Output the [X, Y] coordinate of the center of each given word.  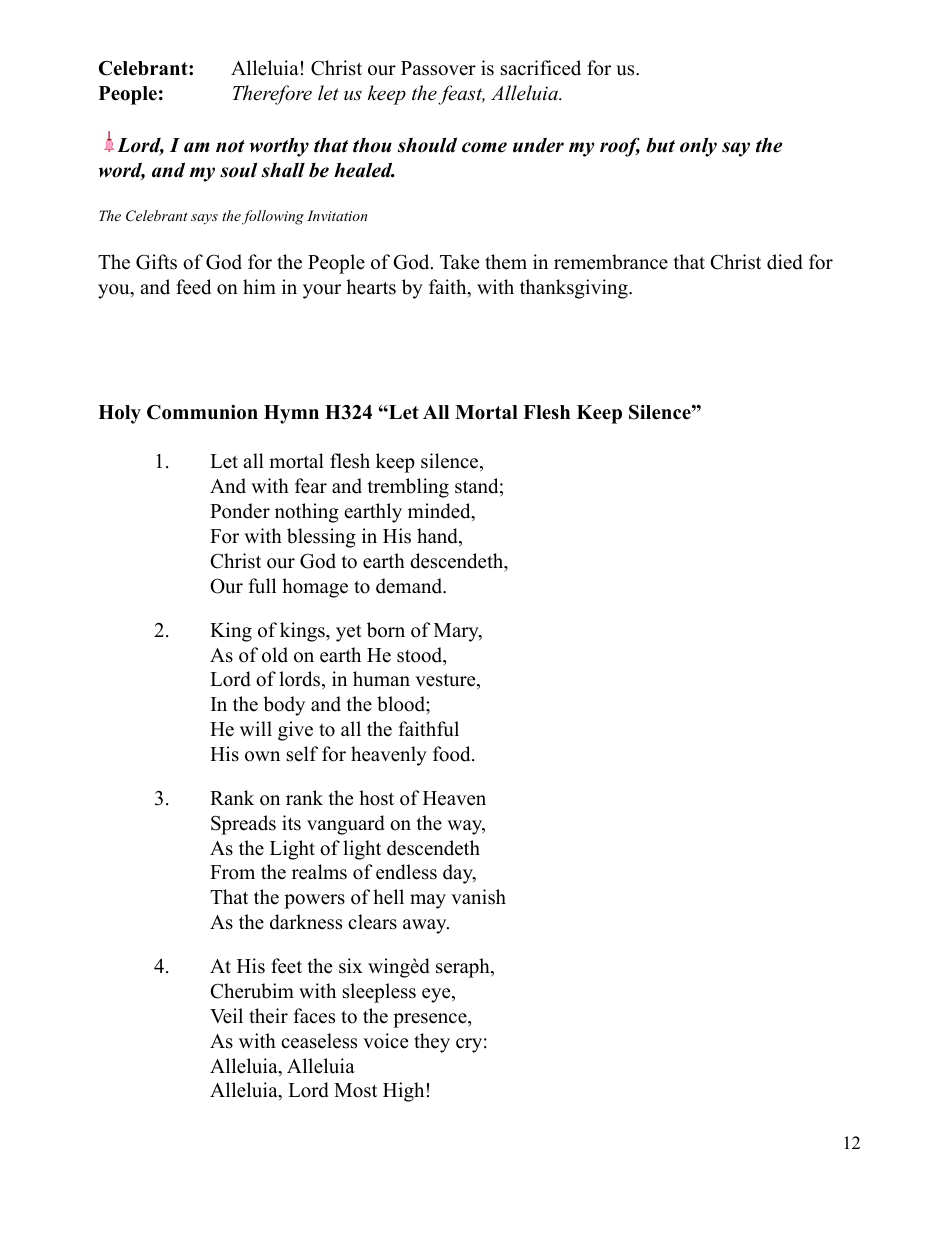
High [403, 1092]
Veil [226, 1016]
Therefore [272, 95]
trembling [408, 488]
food [453, 754]
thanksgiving [575, 289]
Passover [438, 68]
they [432, 1043]
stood [421, 656]
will [256, 728]
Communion [202, 412]
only [698, 147]
